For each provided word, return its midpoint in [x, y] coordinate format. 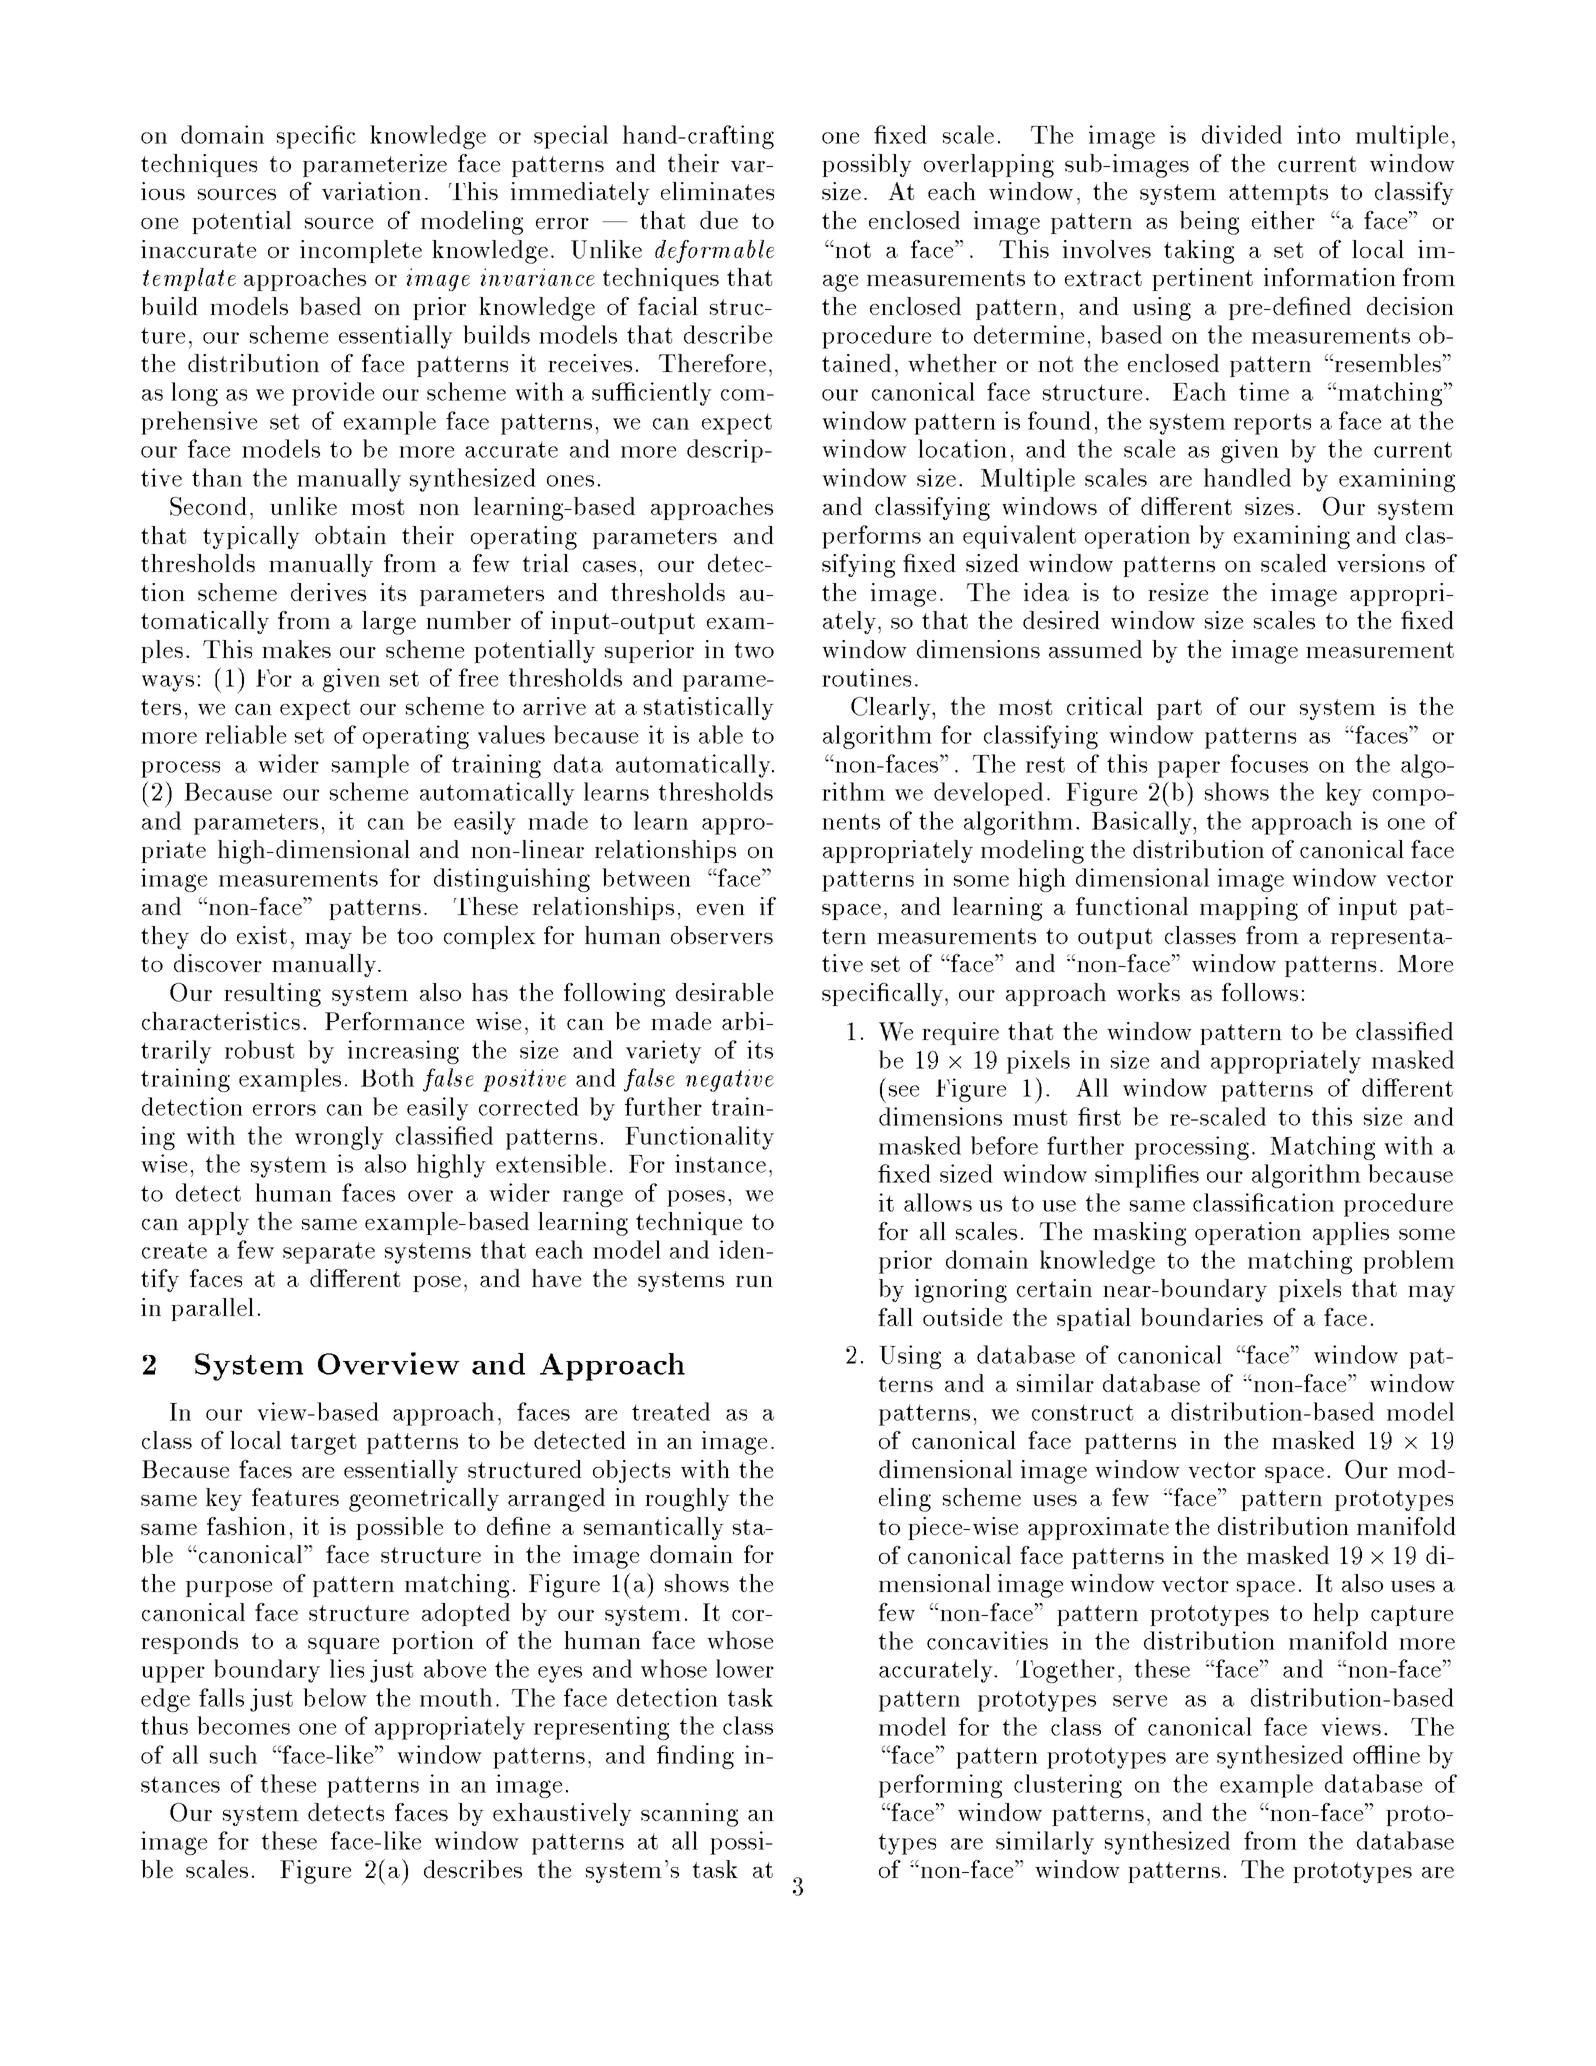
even [721, 909]
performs [871, 537]
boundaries [1202, 1317]
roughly [687, 1500]
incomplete [361, 251]
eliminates [717, 191]
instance [720, 1163]
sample [370, 766]
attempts [1278, 194]
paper [1189, 769]
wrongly [339, 1138]
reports [1272, 424]
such [233, 1754]
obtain [350, 535]
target [323, 1444]
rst [1107, 1117]
